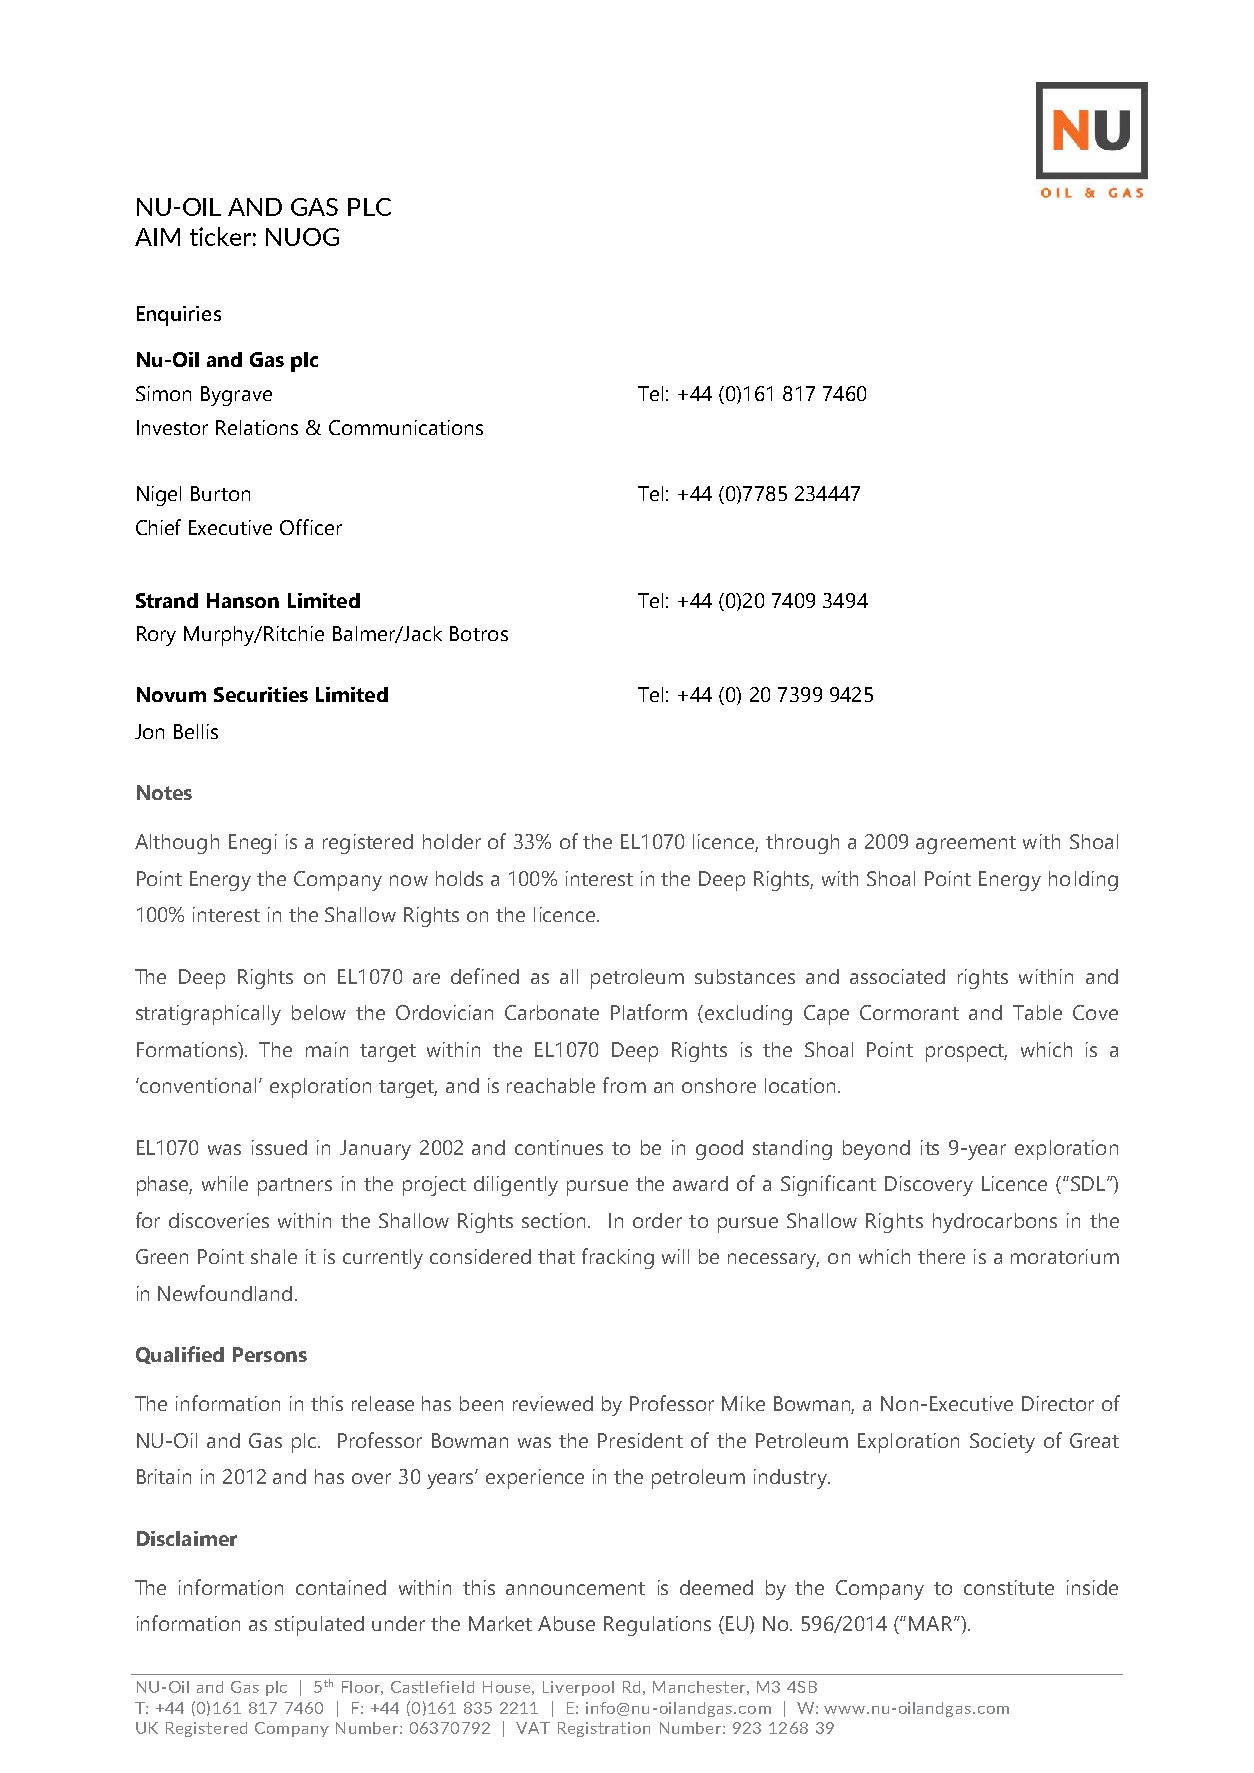 The height and width of the screenshot is (1773, 1254). Describe the element at coordinates (995, 1223) in the screenshot. I see `hydrocarbons` at that location.
